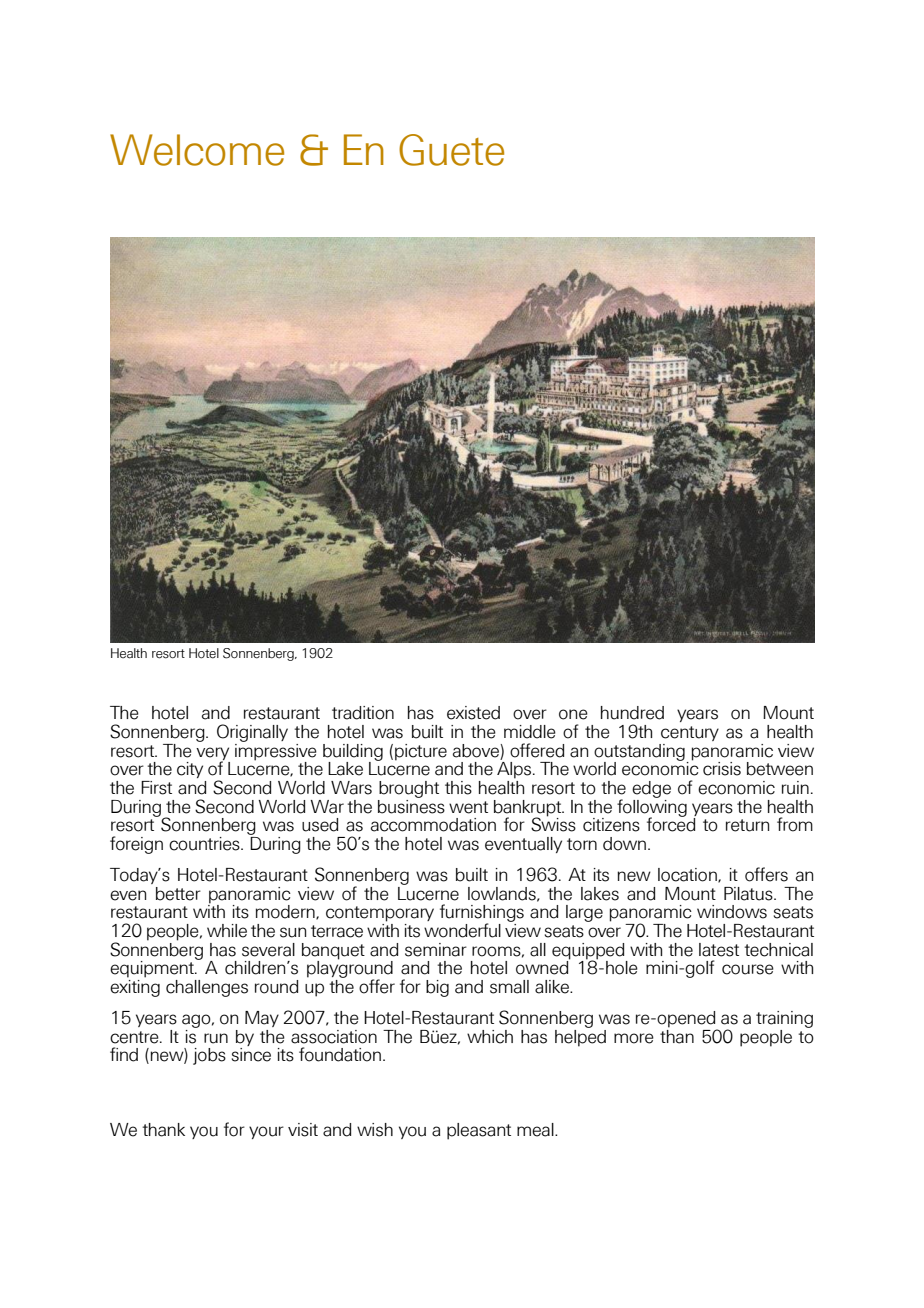 This screenshot has height=1308, width=924. Describe the element at coordinates (632, 713) in the screenshot. I see `hundred` at that location.
